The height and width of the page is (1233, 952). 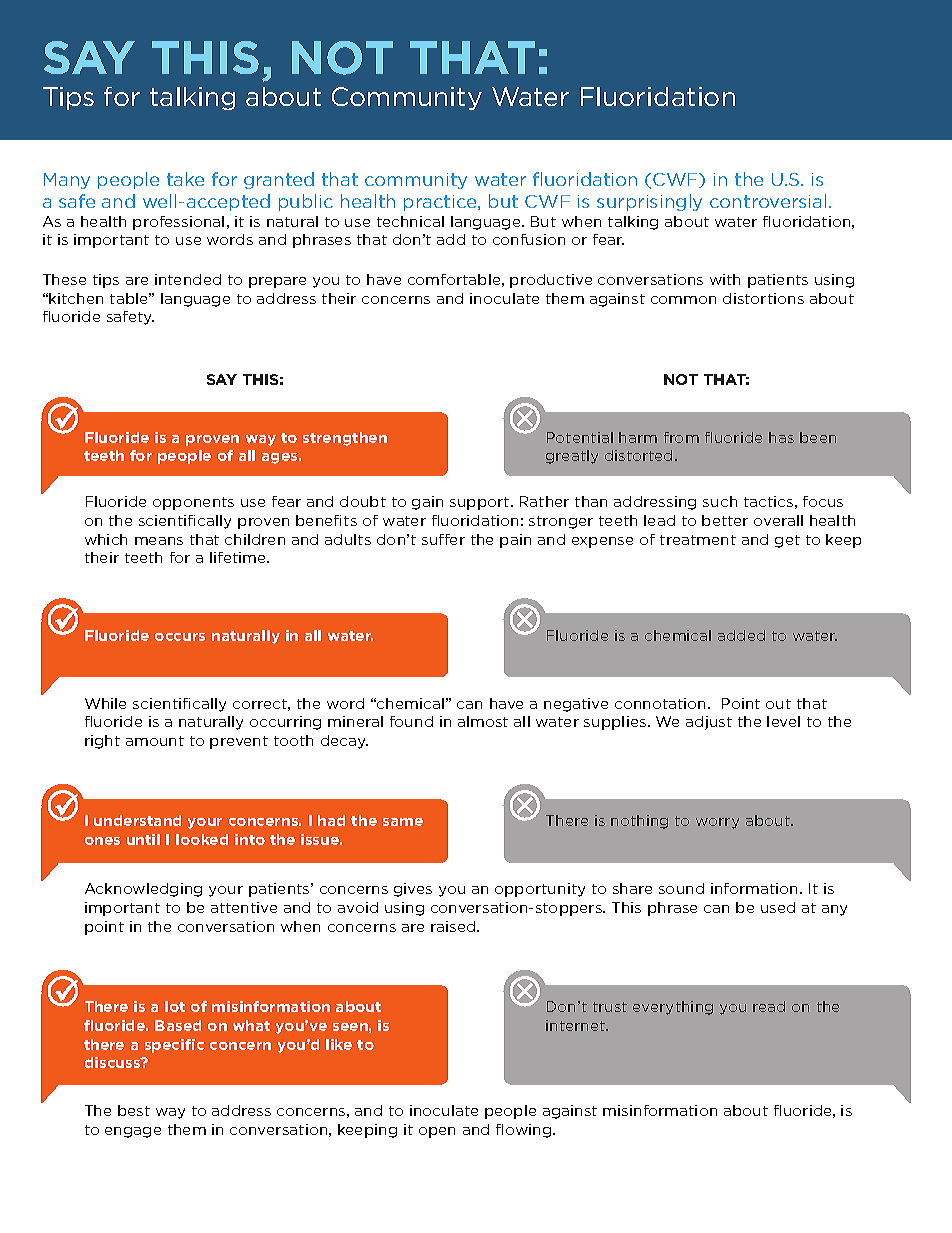 What do you see at coordinates (709, 723) in the page?
I see `adjust` at bounding box center [709, 723].
